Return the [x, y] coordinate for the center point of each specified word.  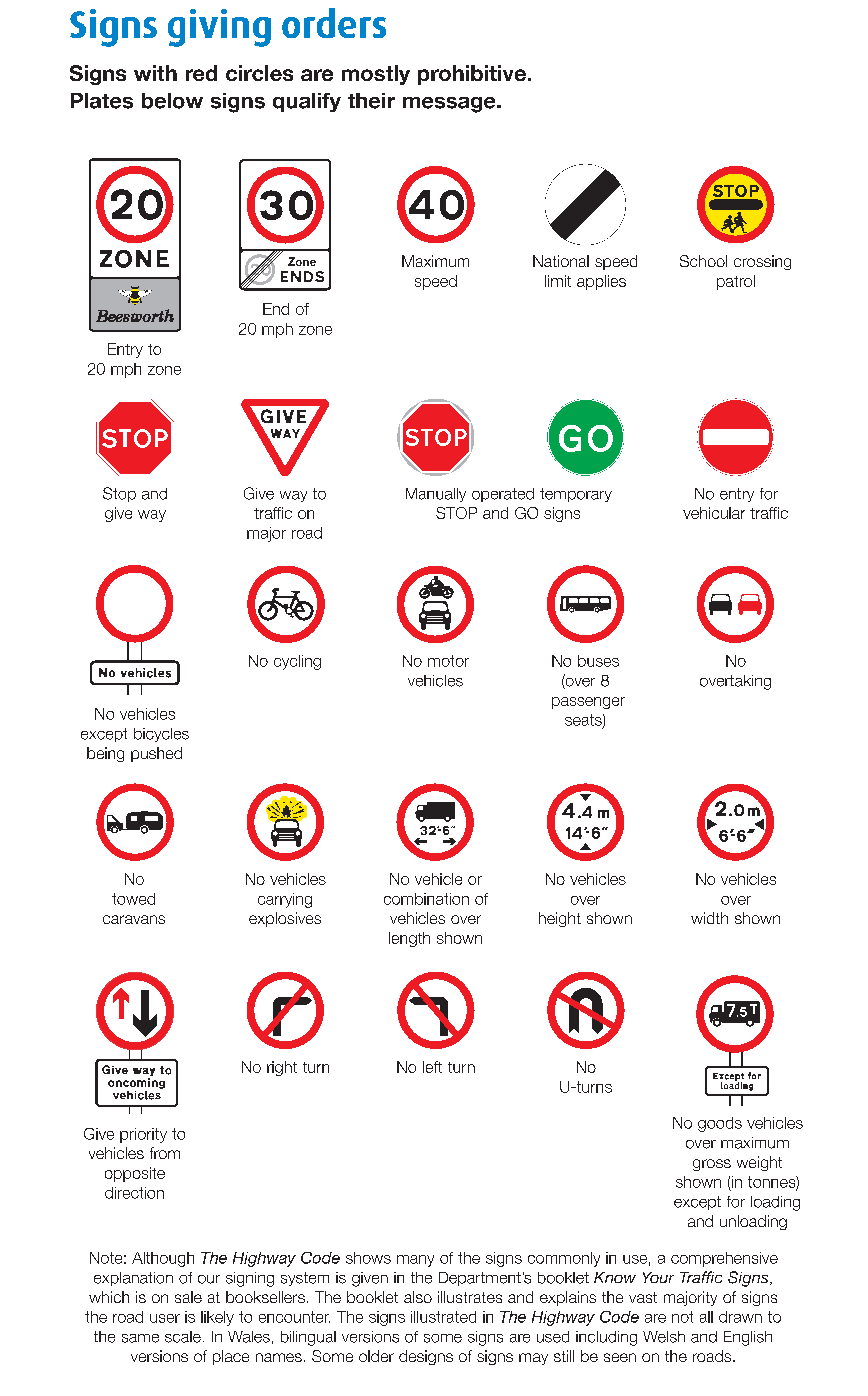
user [165, 1318]
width [709, 918]
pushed [156, 754]
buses [598, 661]
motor [448, 661]
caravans [134, 919]
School [703, 261]
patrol [736, 282]
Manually [436, 495]
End [276, 309]
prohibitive [473, 75]
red [201, 73]
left [432, 1067]
